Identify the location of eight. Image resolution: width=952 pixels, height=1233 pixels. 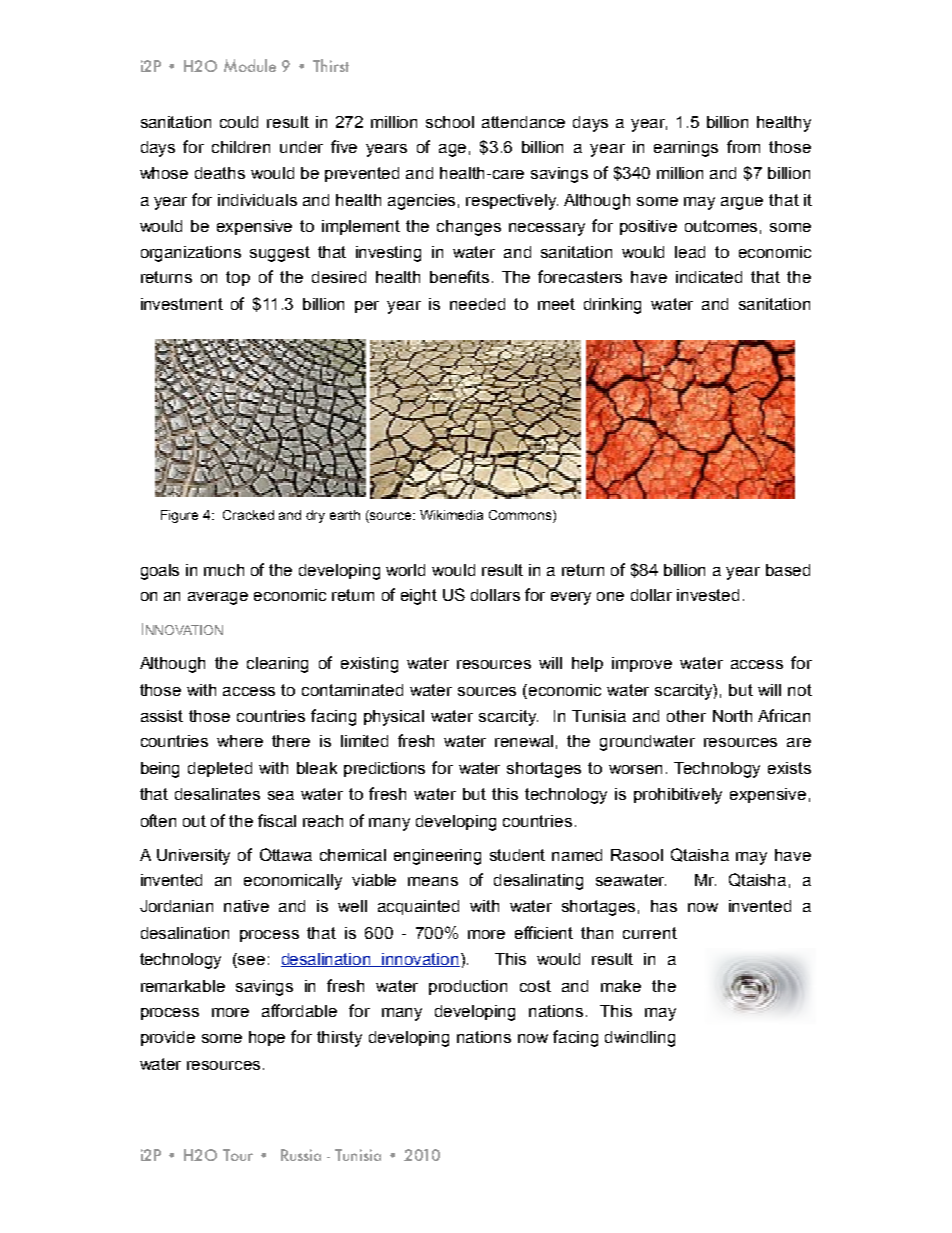
(419, 597).
